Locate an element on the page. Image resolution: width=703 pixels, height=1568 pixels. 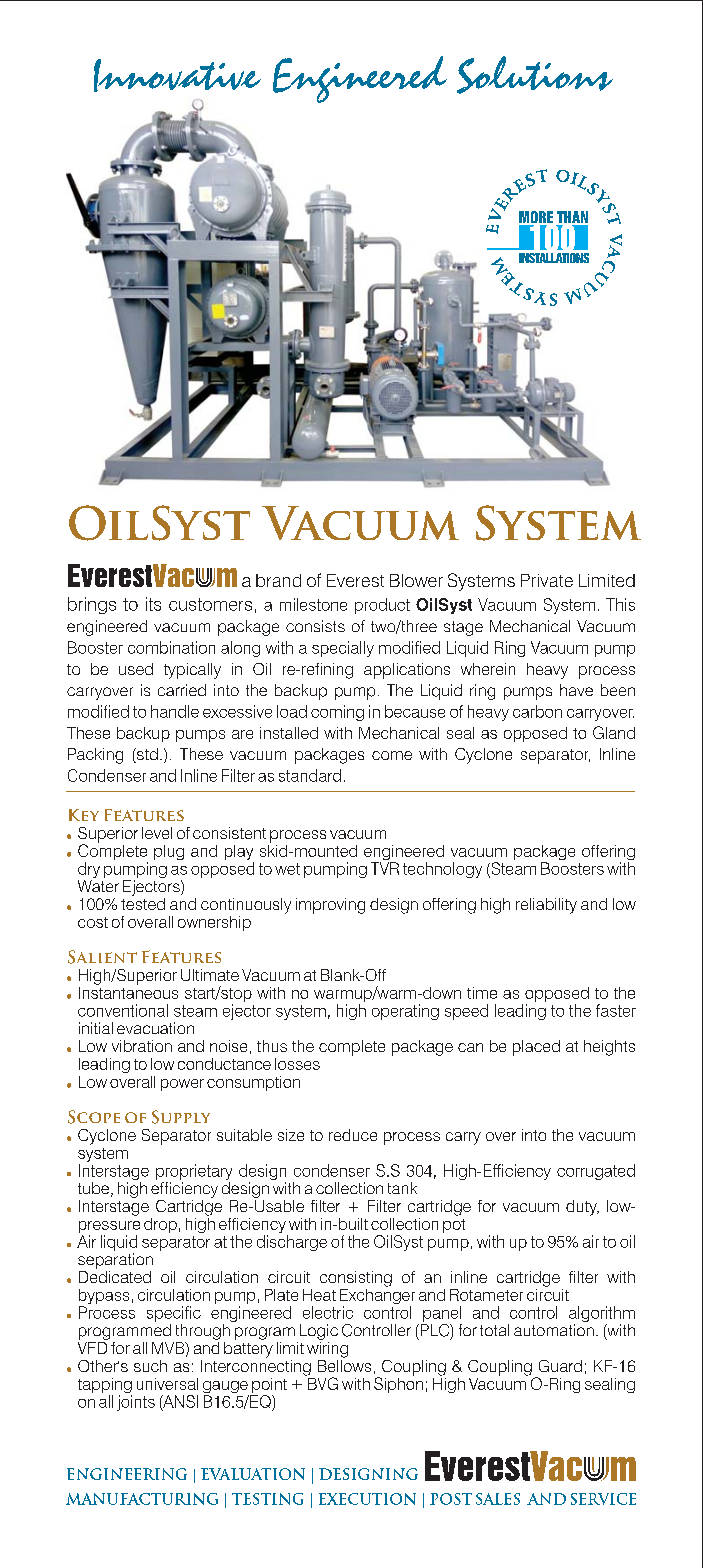
Innovative is located at coordinates (177, 75).
